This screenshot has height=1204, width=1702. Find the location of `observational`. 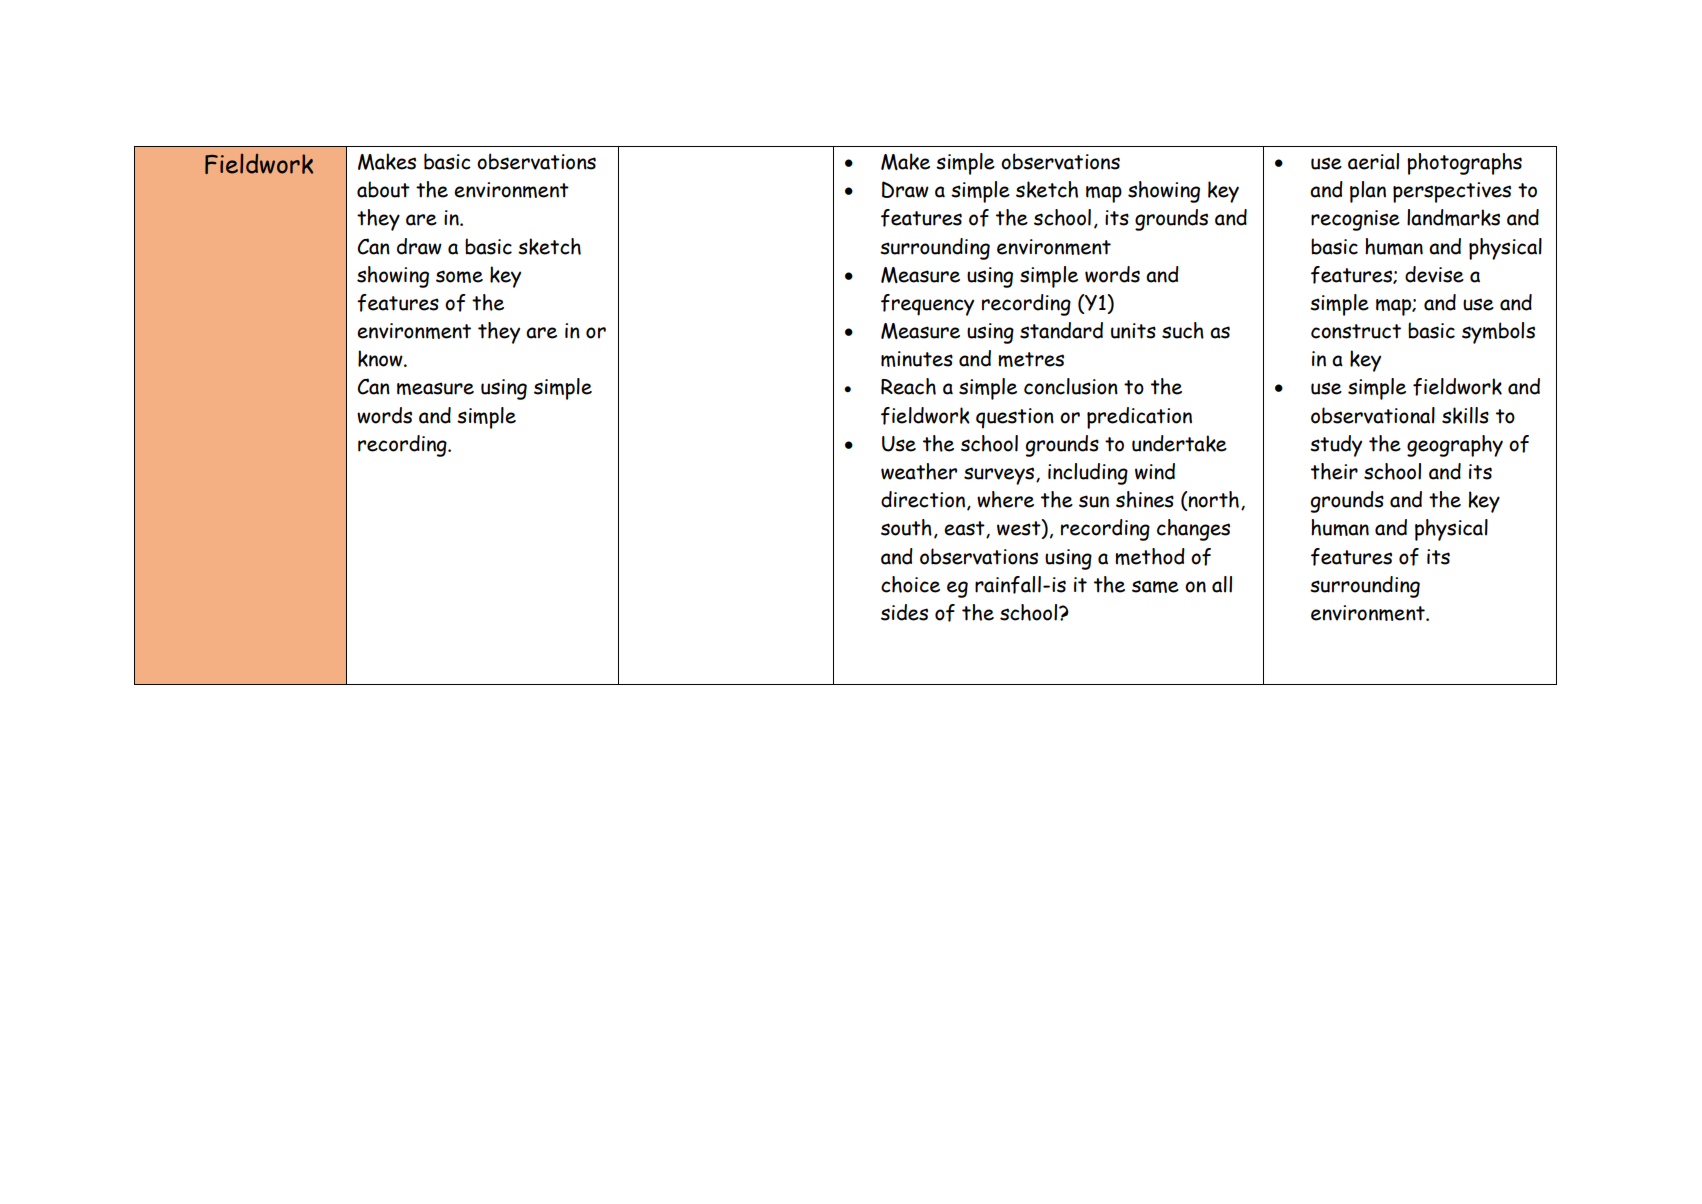

observational is located at coordinates (1373, 415).
